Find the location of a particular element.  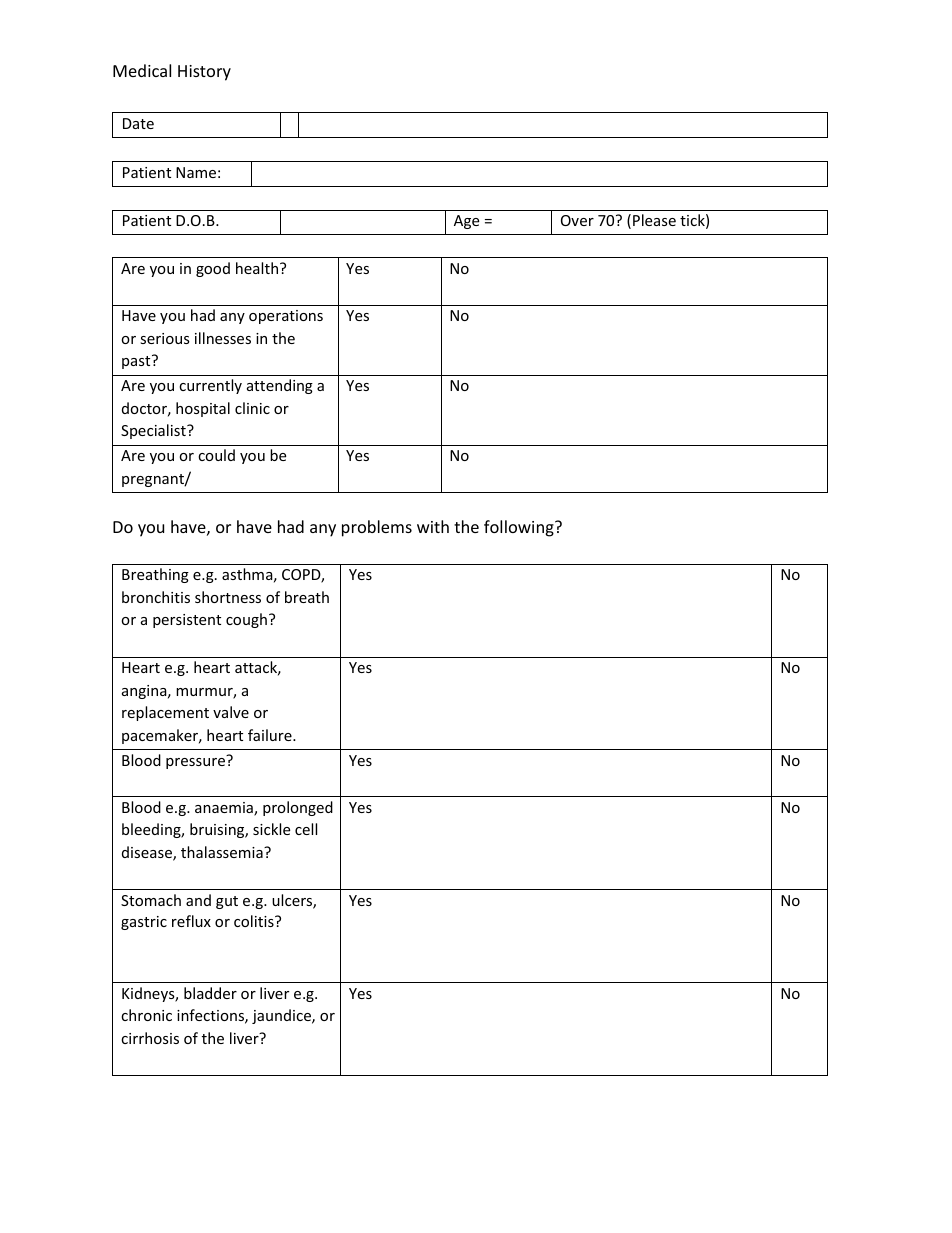

failure is located at coordinates (271, 735).
